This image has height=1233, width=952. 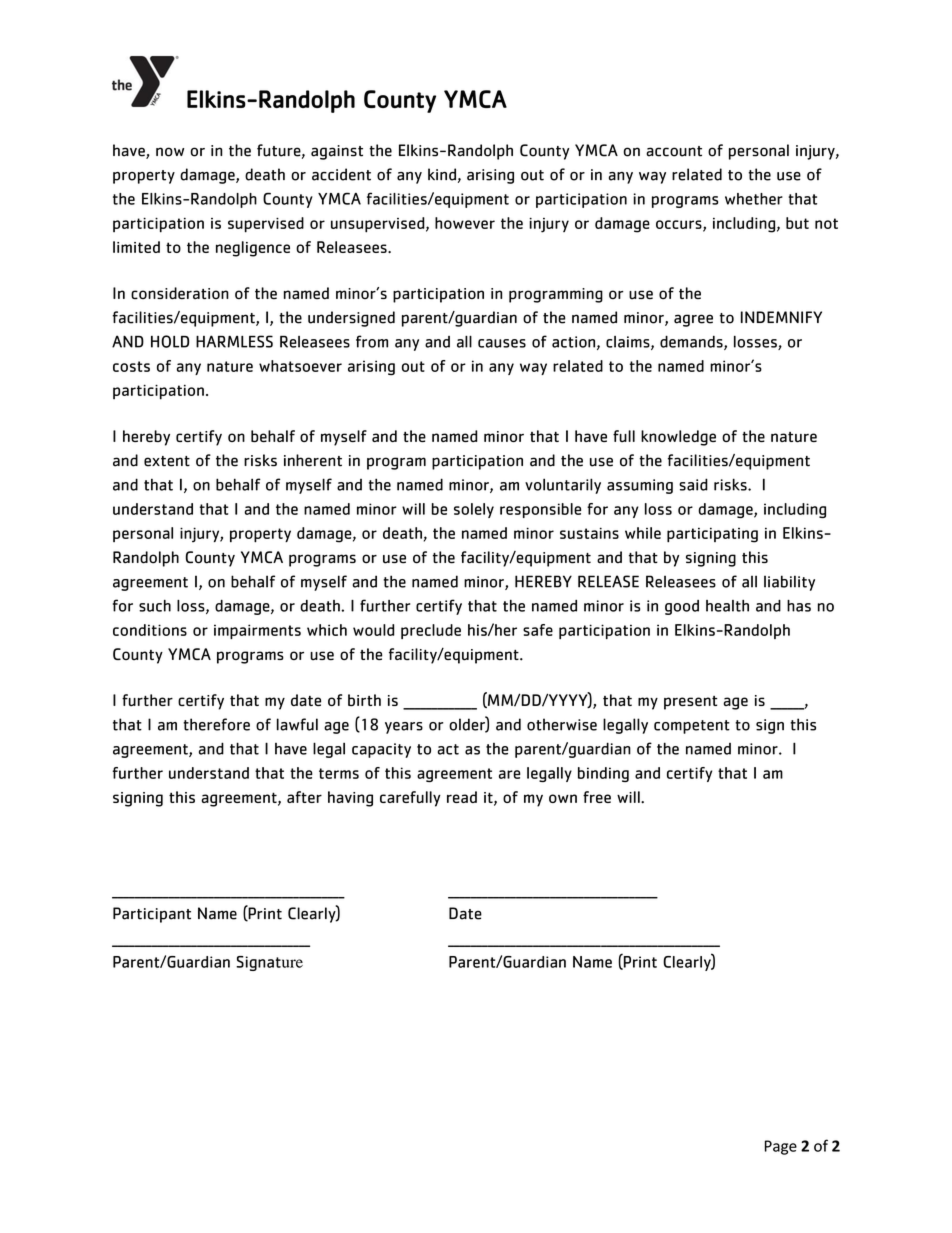 What do you see at coordinates (304, 797) in the image?
I see `after` at bounding box center [304, 797].
